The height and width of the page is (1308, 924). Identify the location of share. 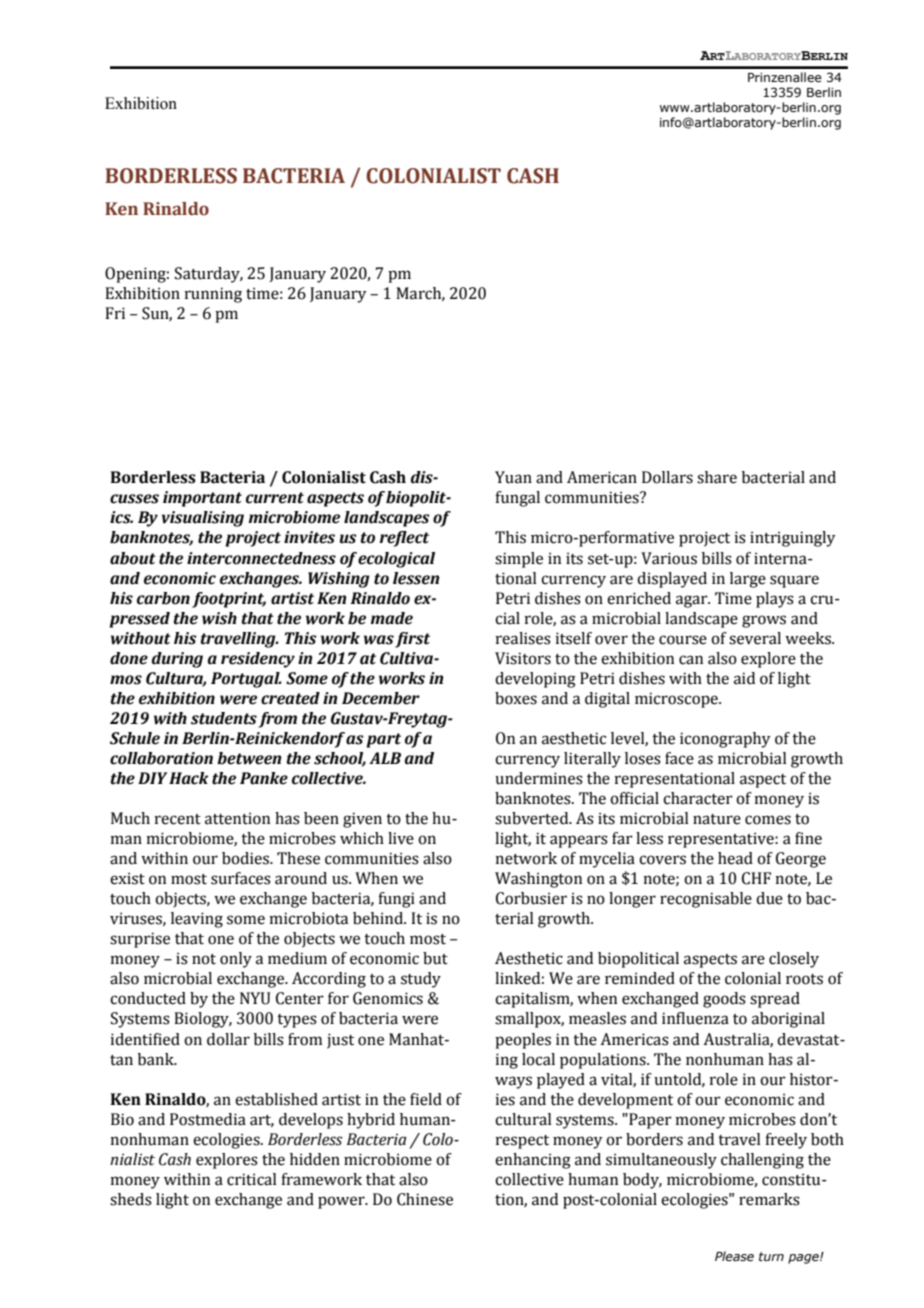
(717, 477).
